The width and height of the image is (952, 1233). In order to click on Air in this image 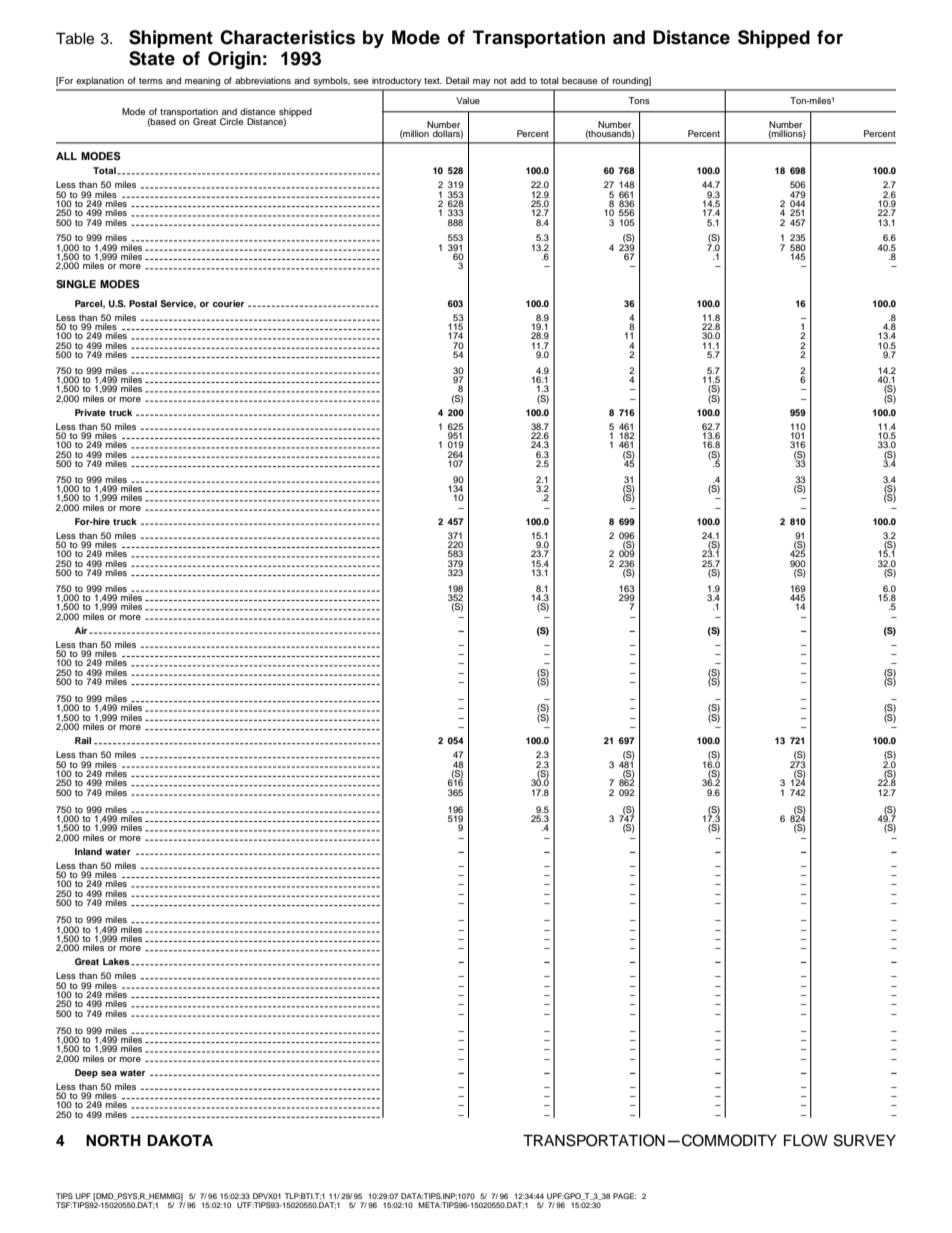, I will do `click(82, 630)`.
